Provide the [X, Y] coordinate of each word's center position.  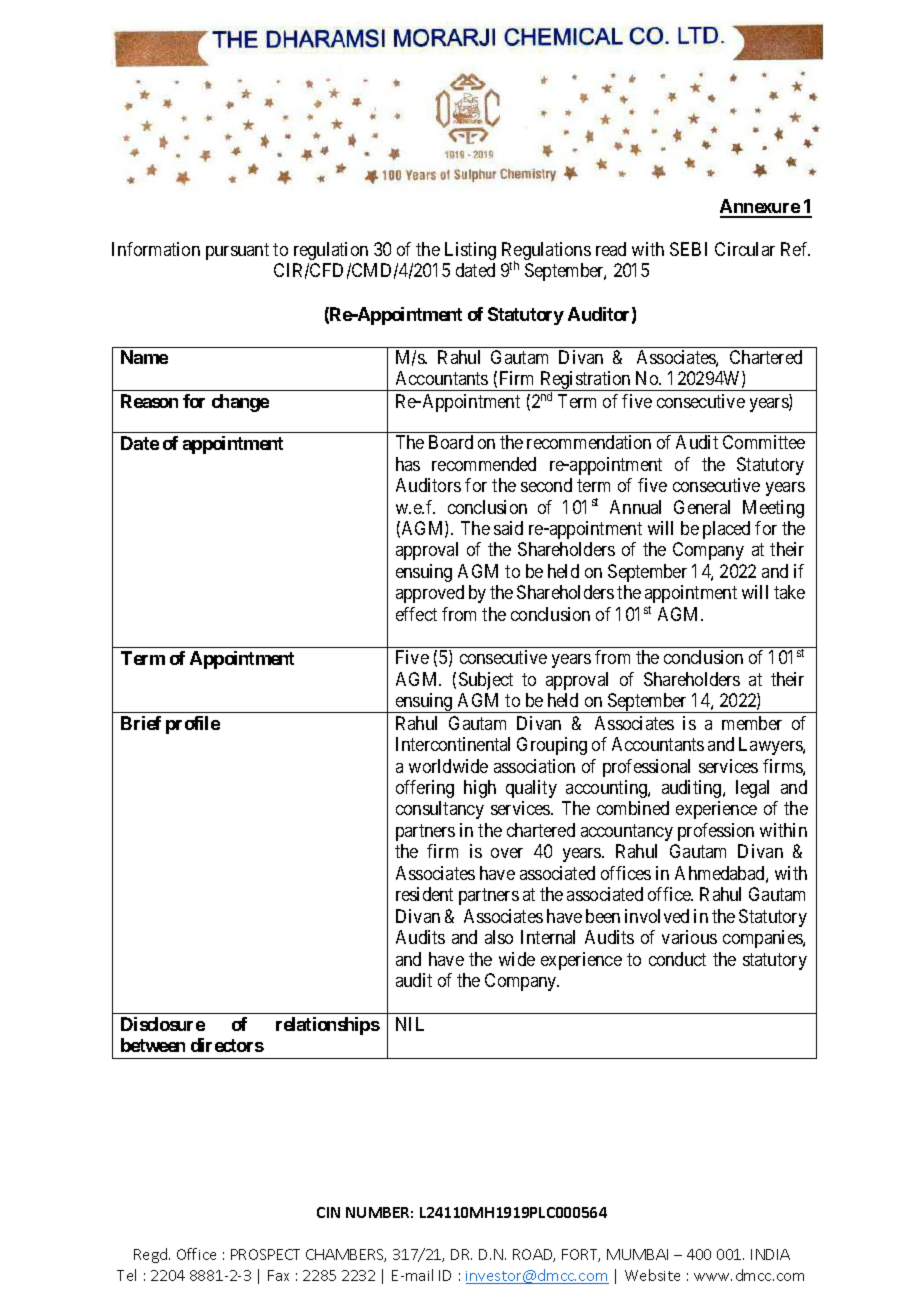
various [689, 937]
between [153, 1045]
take [789, 592]
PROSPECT [265, 1254]
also [499, 937]
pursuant [237, 251]
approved [430, 594]
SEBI [688, 249]
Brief [141, 723]
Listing [470, 251]
